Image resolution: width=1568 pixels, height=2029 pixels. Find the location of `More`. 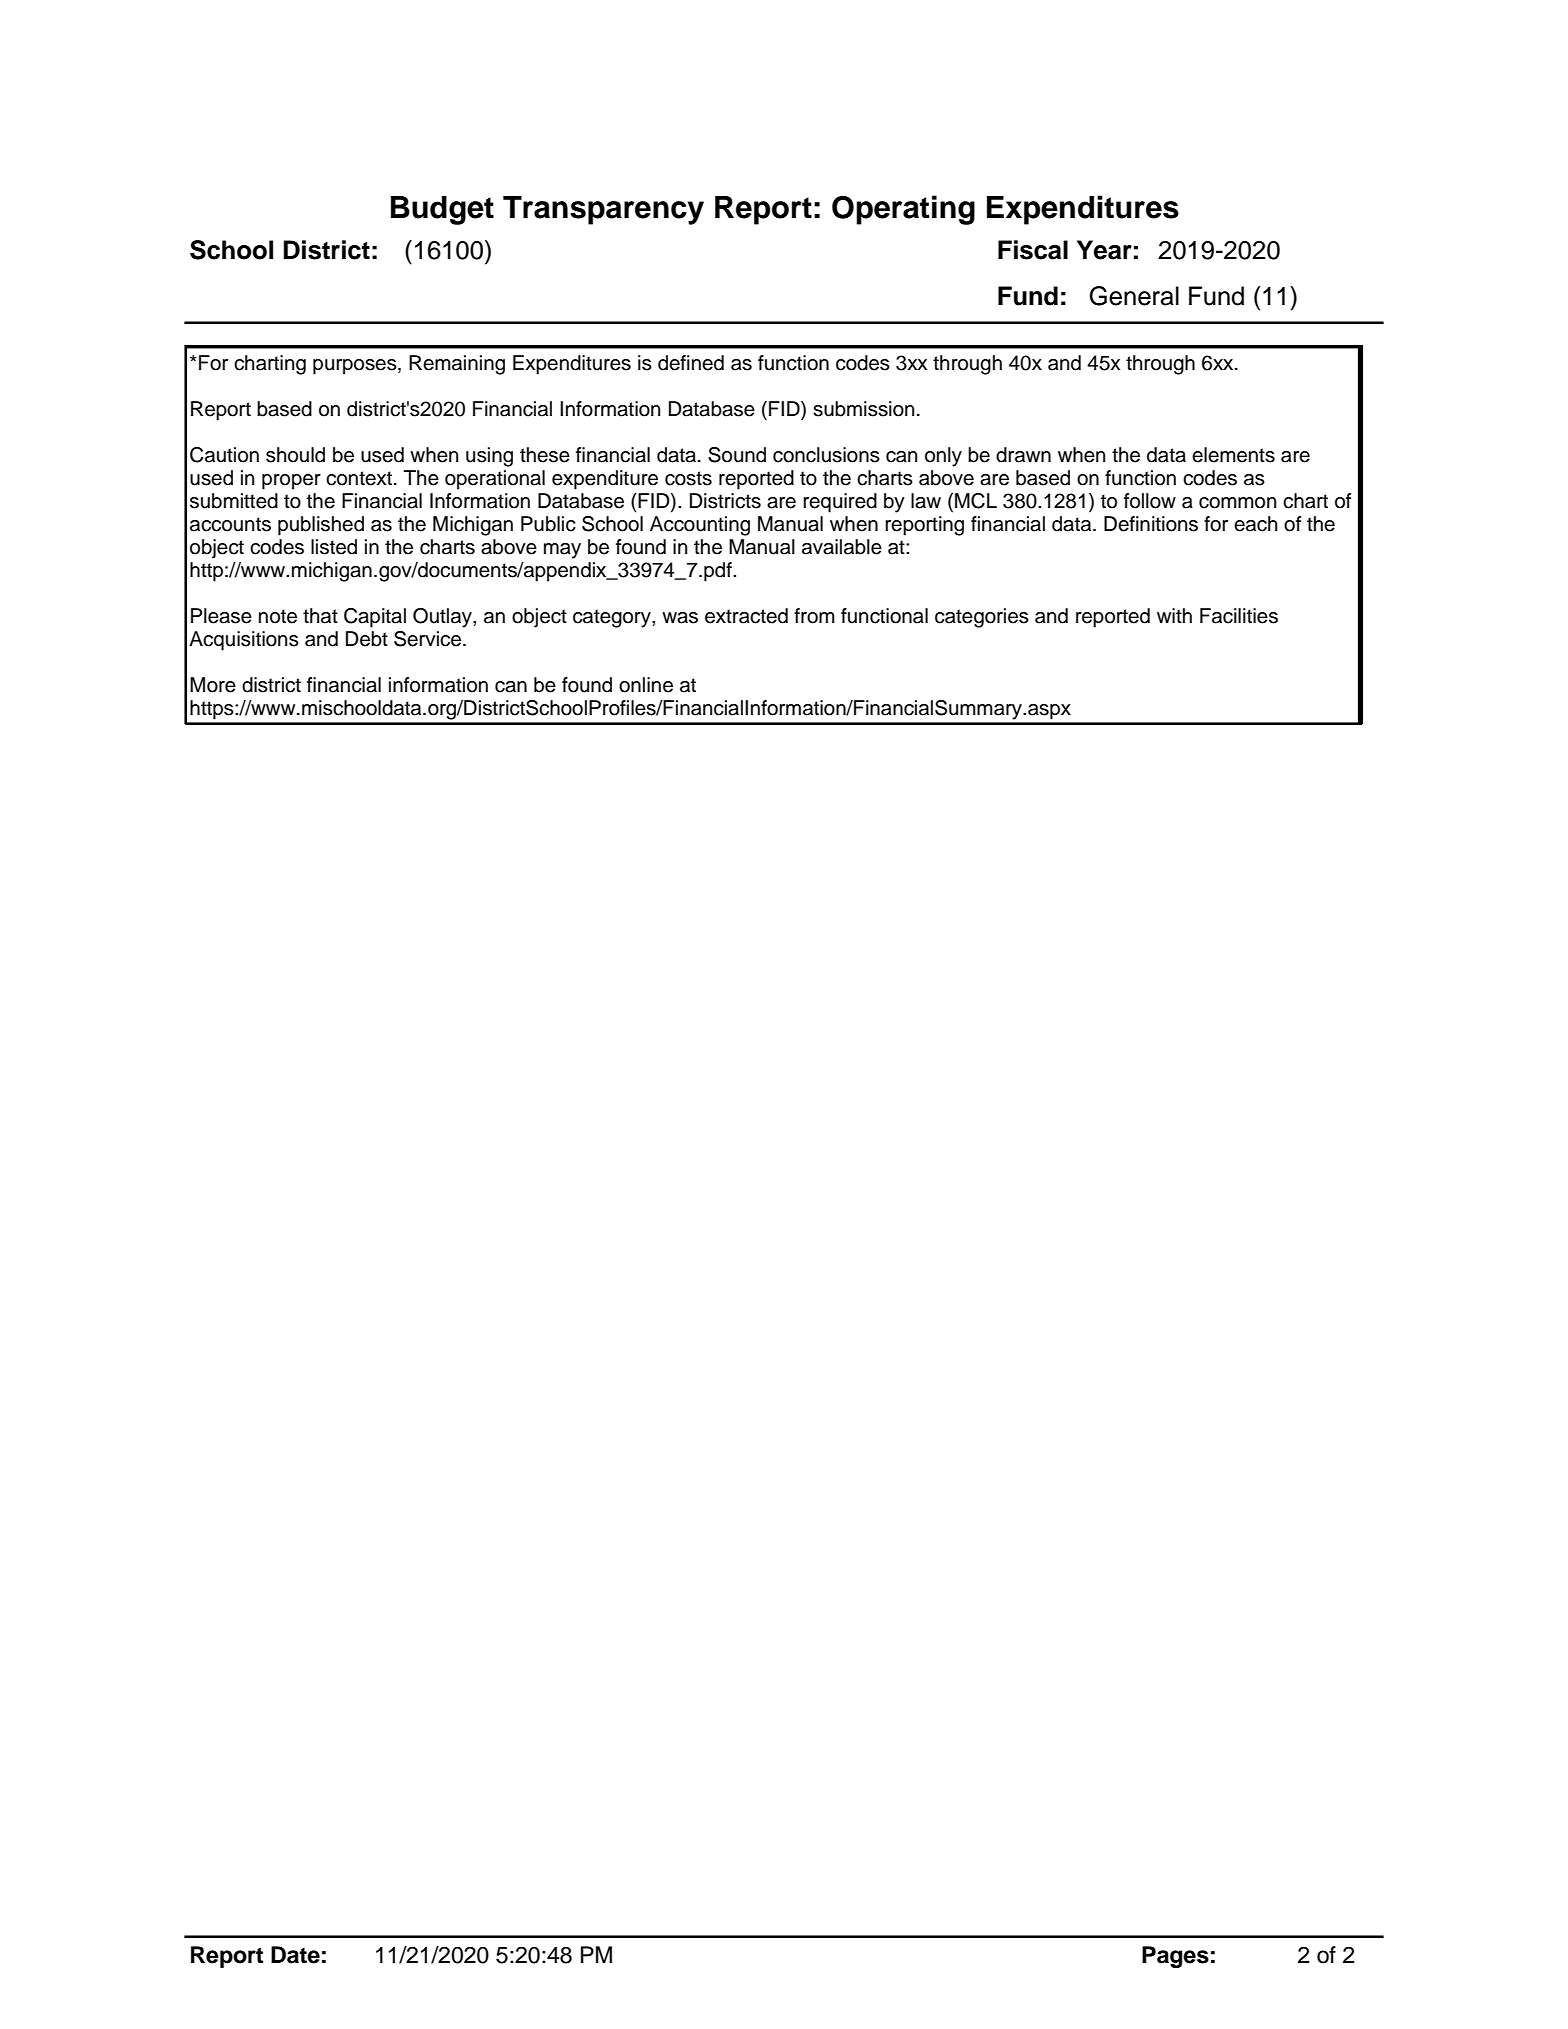

More is located at coordinates (213, 685).
